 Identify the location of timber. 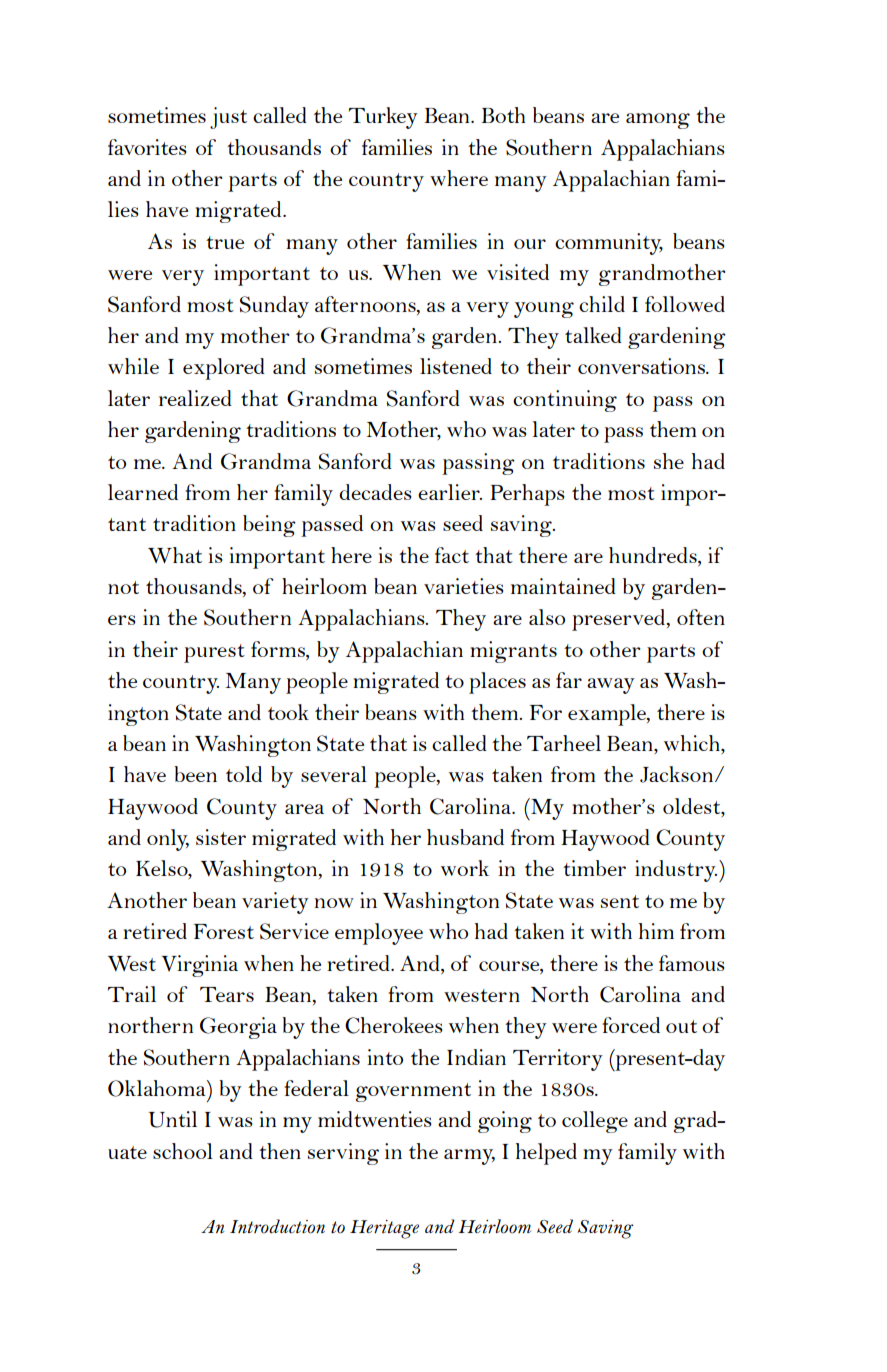
(594, 868).
